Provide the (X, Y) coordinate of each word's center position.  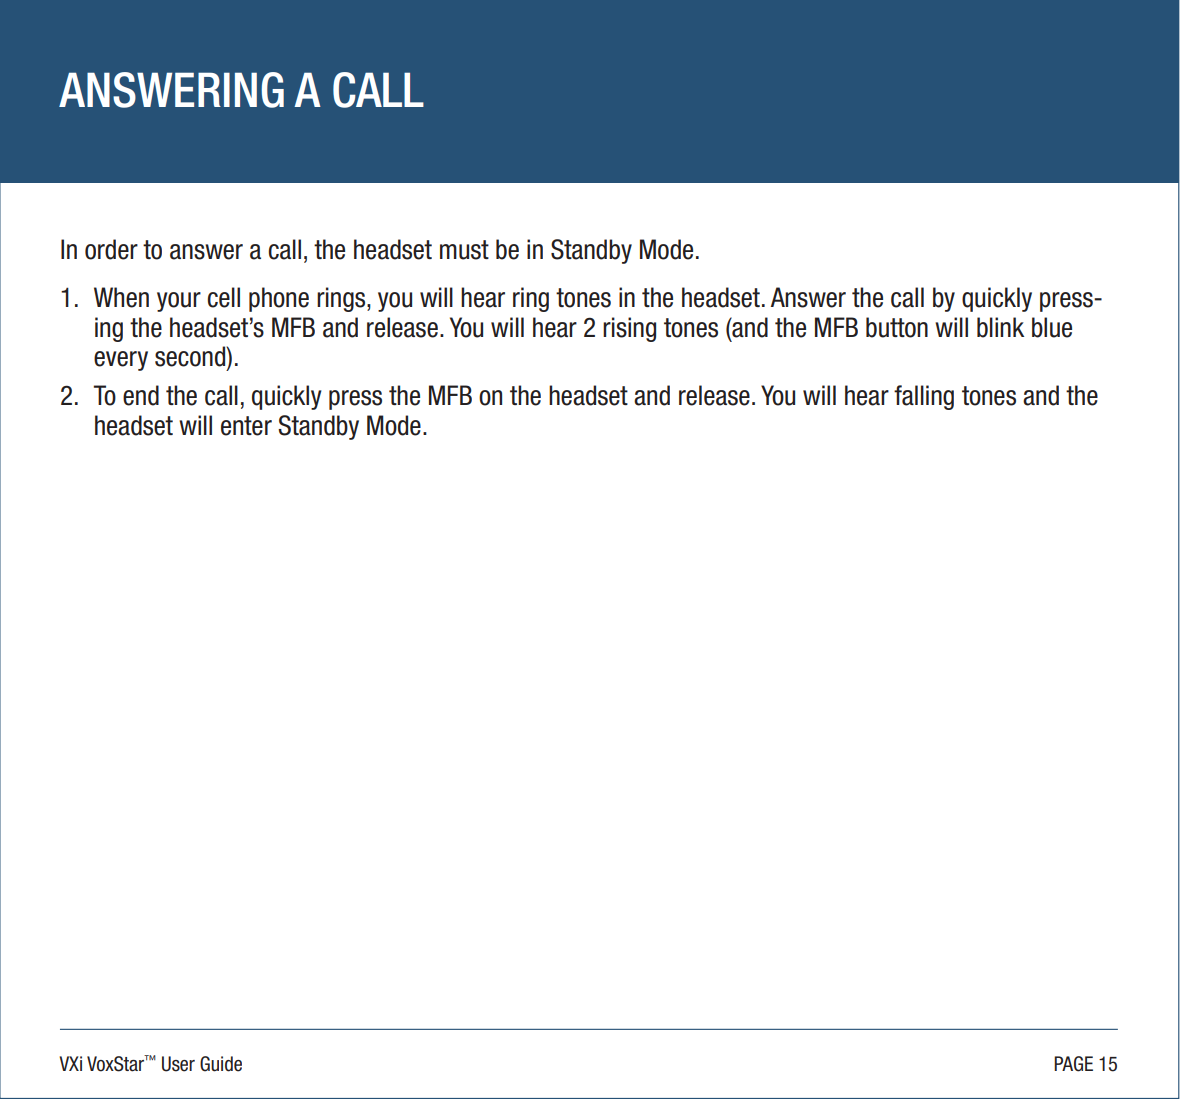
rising (629, 329)
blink (1000, 327)
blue (1052, 327)
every (121, 361)
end (141, 395)
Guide (221, 1064)
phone (279, 299)
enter (246, 426)
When (121, 297)
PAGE (1073, 1064)
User (178, 1064)
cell (223, 297)
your (179, 302)
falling (924, 397)
